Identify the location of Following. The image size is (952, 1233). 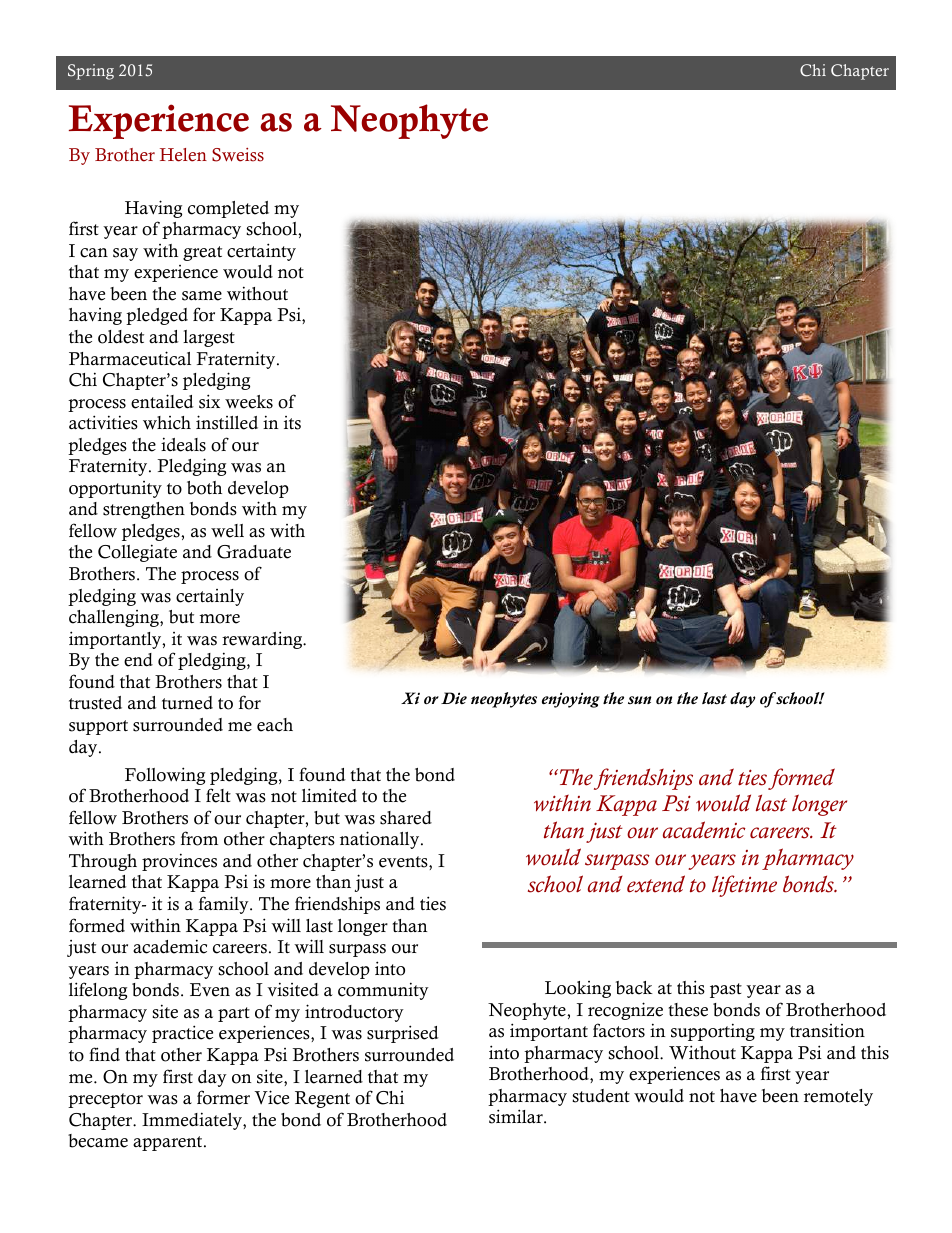
(165, 776).
